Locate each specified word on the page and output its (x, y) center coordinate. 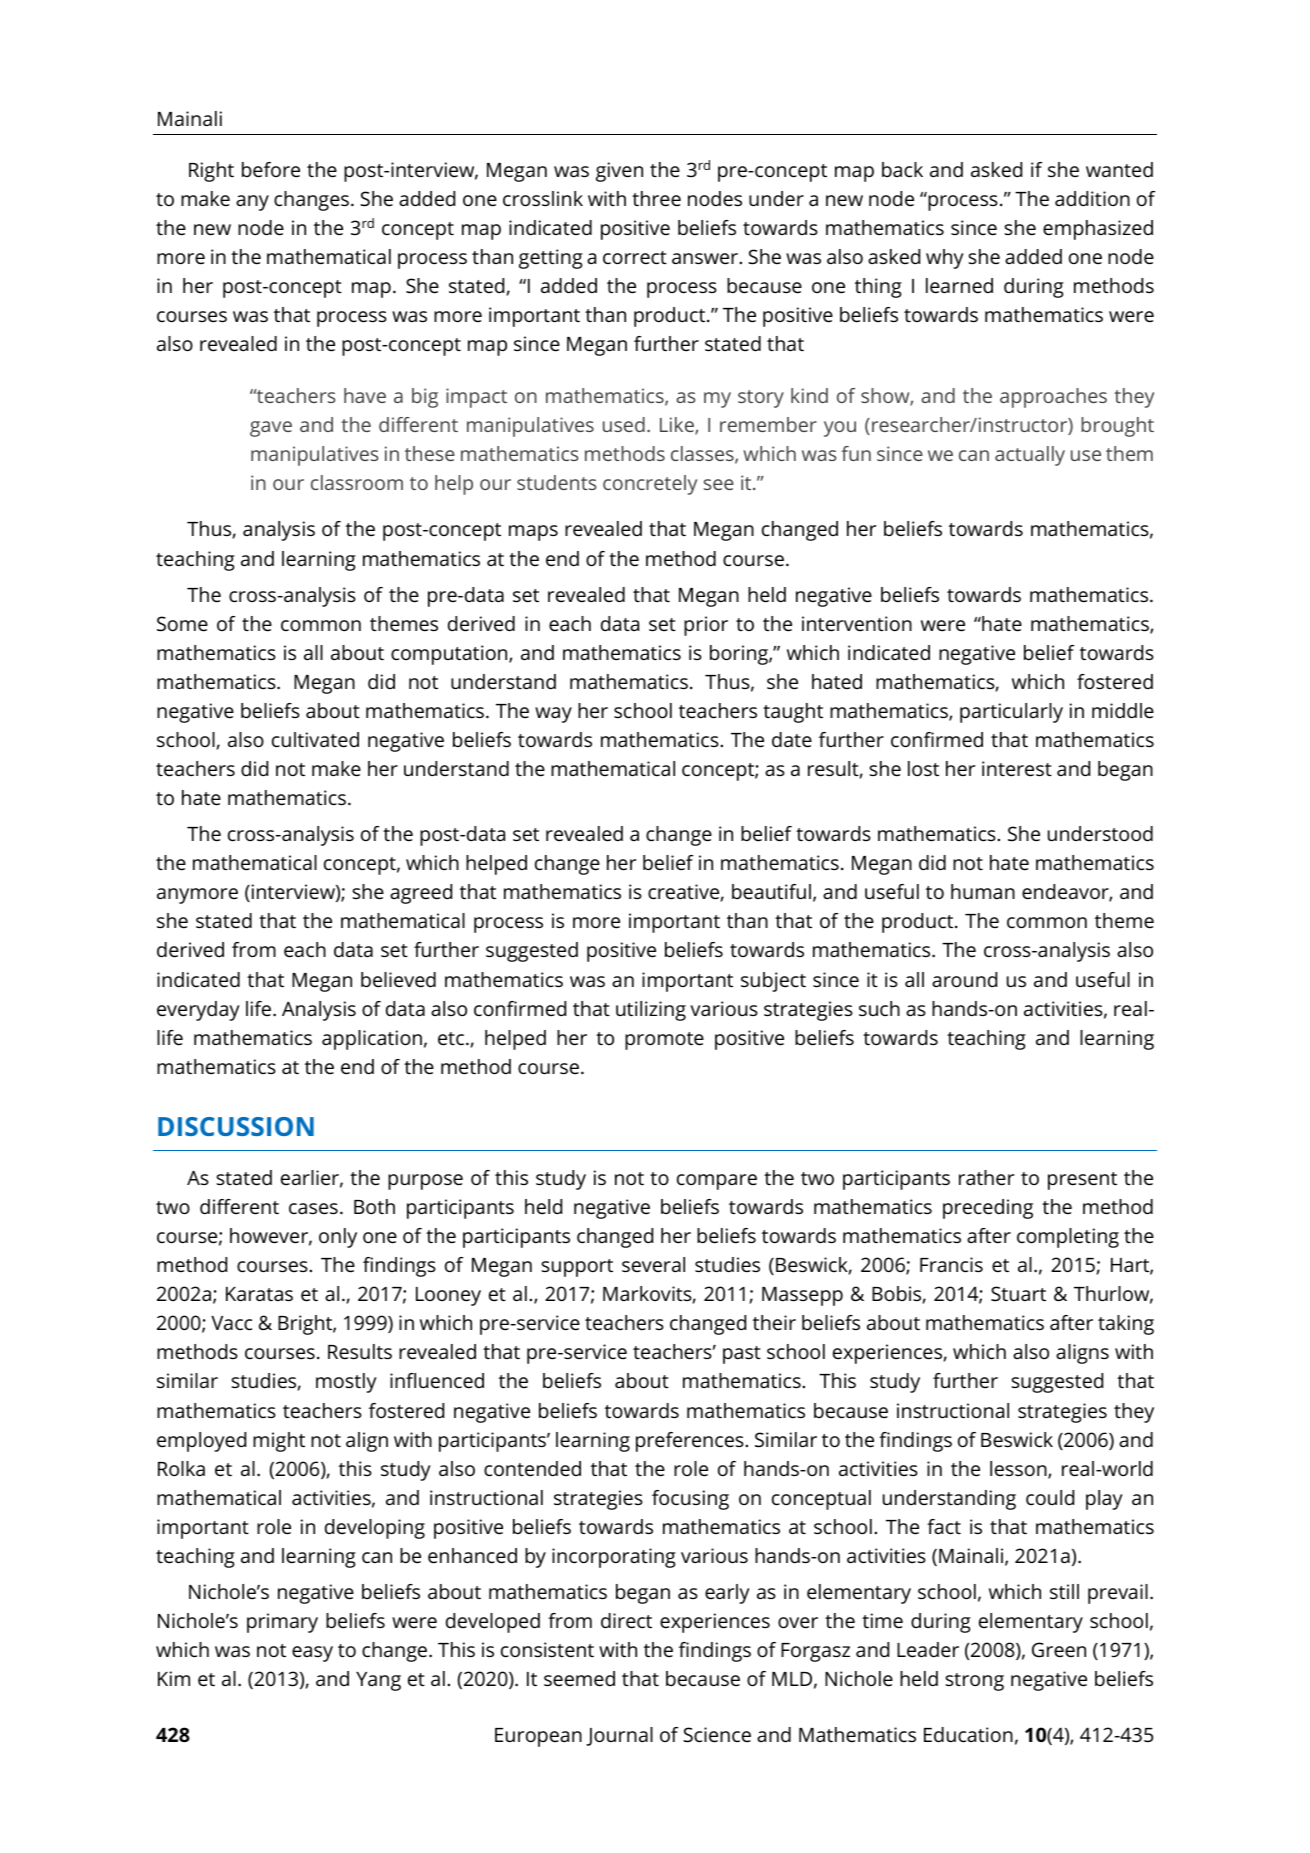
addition (1092, 198)
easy (312, 1654)
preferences (690, 1442)
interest (1017, 768)
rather (986, 1177)
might (279, 1442)
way (553, 715)
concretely (650, 485)
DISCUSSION (236, 1126)
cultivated (315, 739)
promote (664, 1041)
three (656, 198)
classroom (357, 482)
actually (1030, 456)
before (271, 169)
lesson (1019, 1470)
